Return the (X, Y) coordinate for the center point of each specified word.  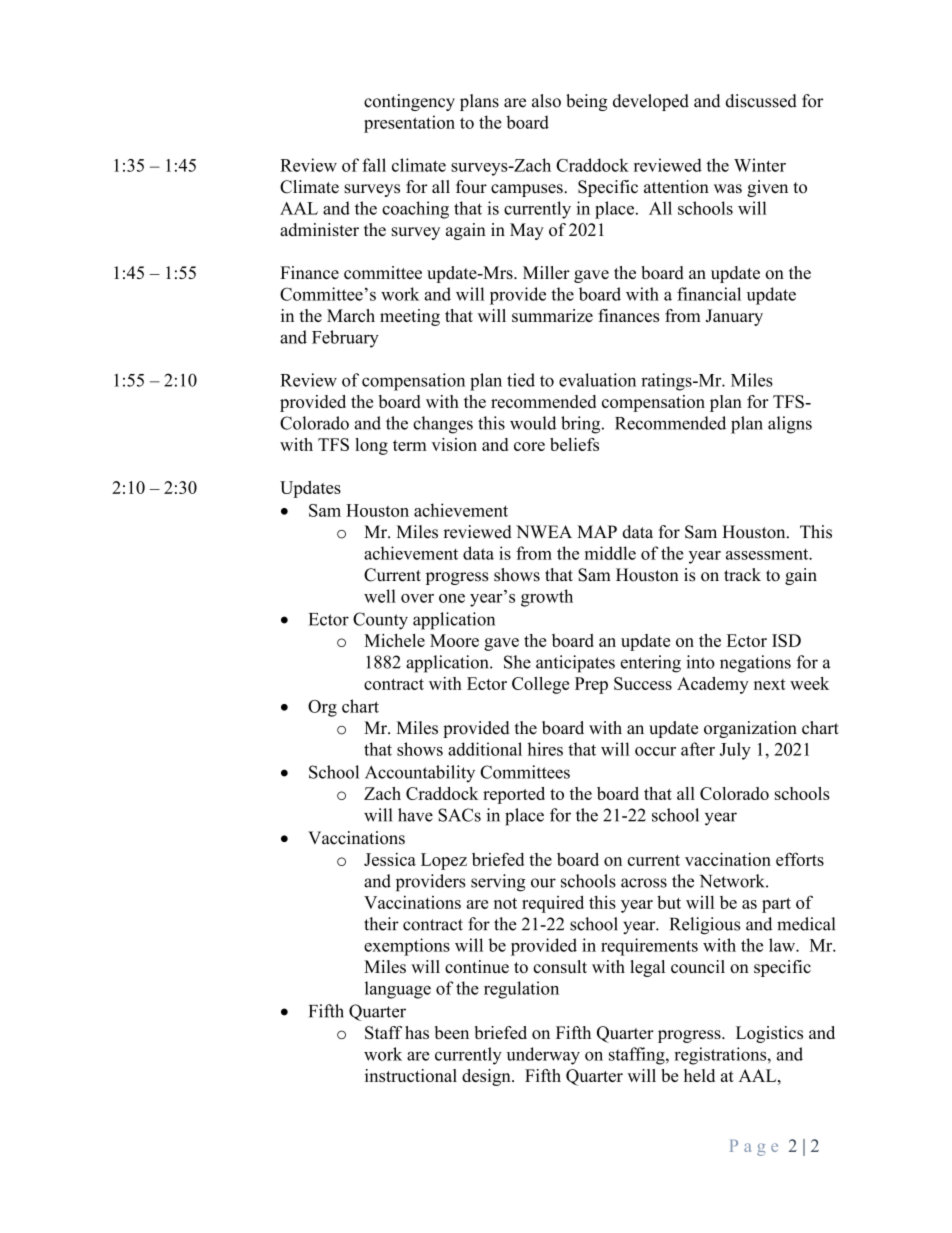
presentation (409, 124)
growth (547, 598)
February (345, 339)
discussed (761, 101)
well (380, 596)
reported (514, 795)
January (734, 317)
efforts (800, 859)
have (415, 815)
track (742, 575)
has (417, 1032)
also (546, 101)
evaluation (597, 380)
